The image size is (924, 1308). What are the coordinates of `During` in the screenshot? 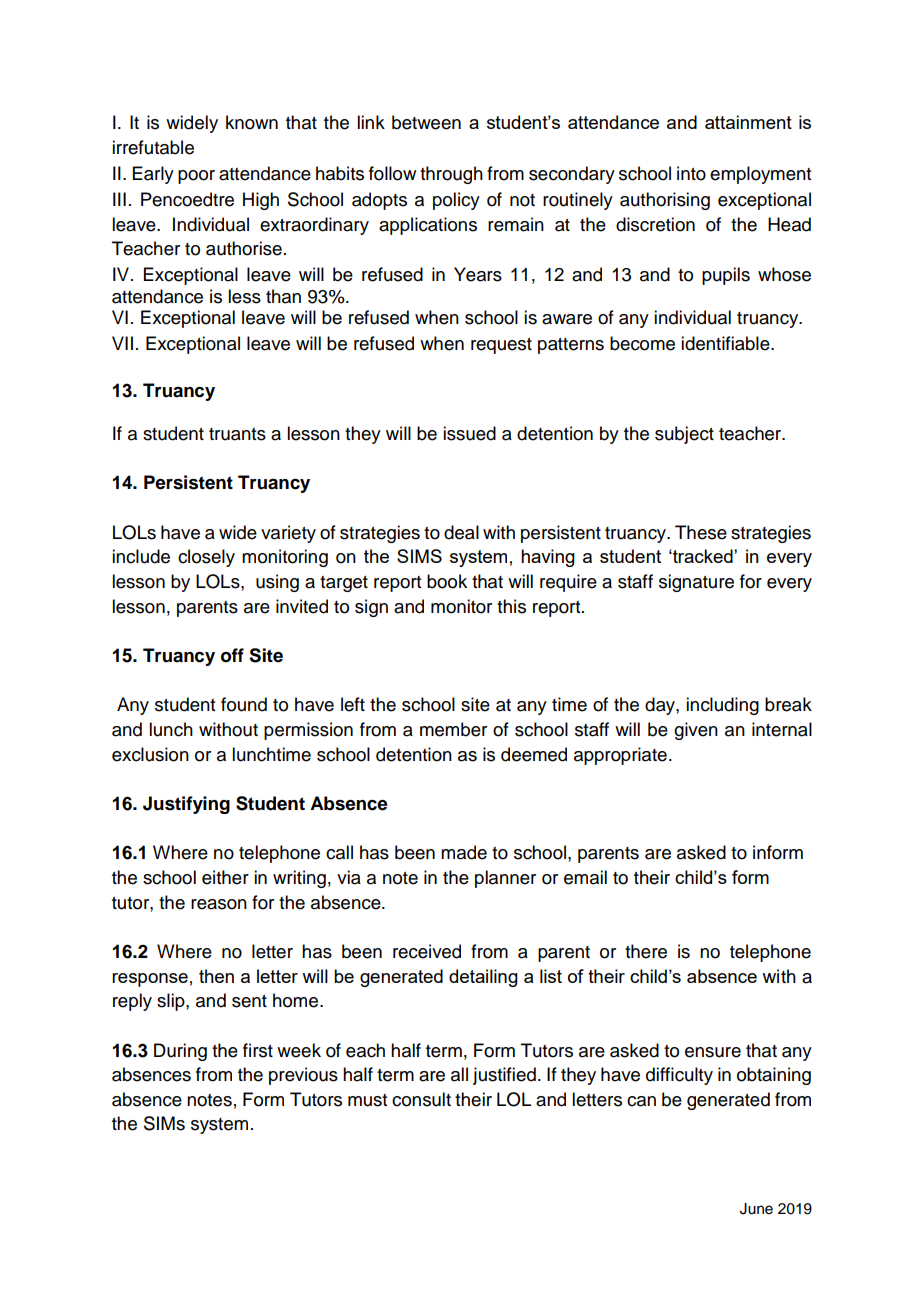 It's located at (180, 1052).
